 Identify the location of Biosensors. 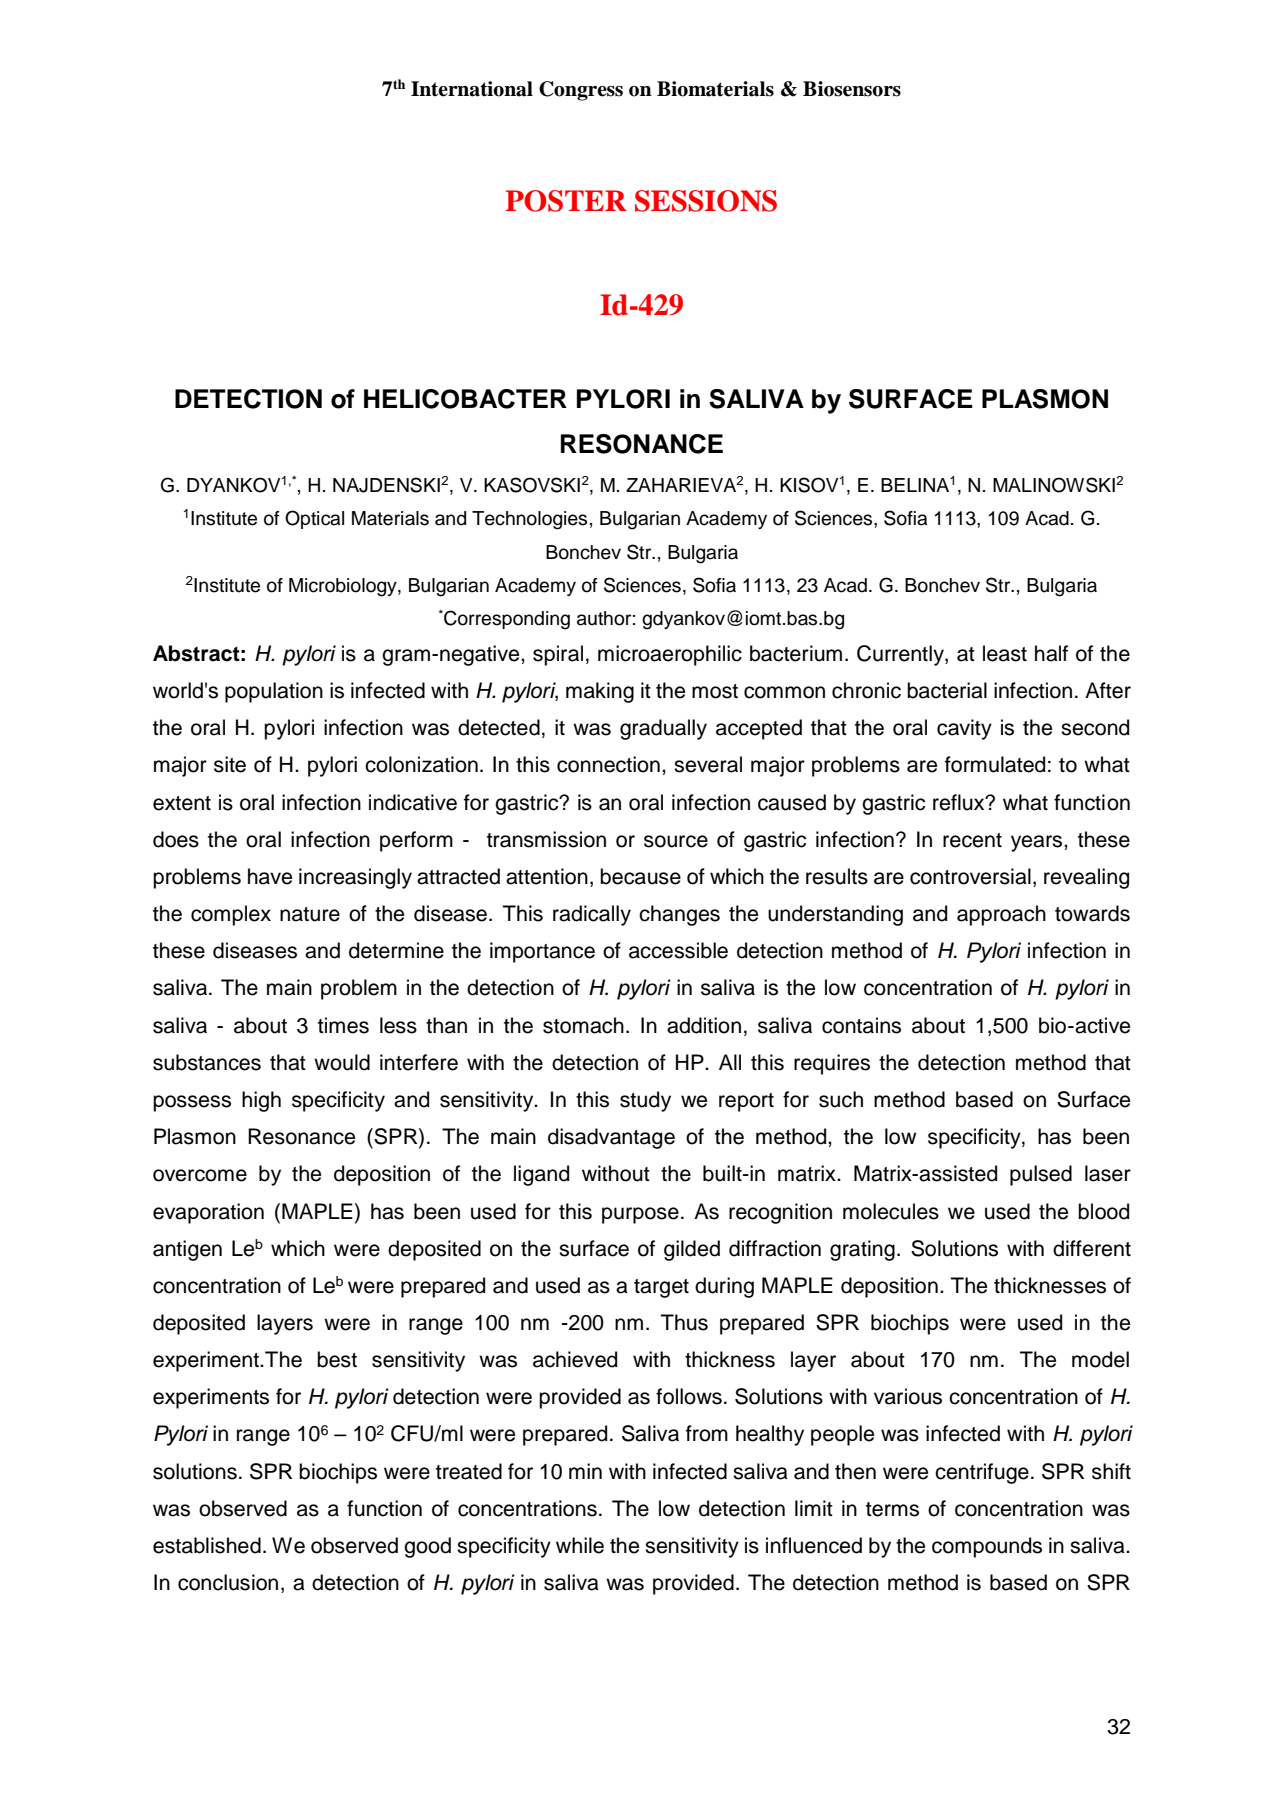
(852, 89).
